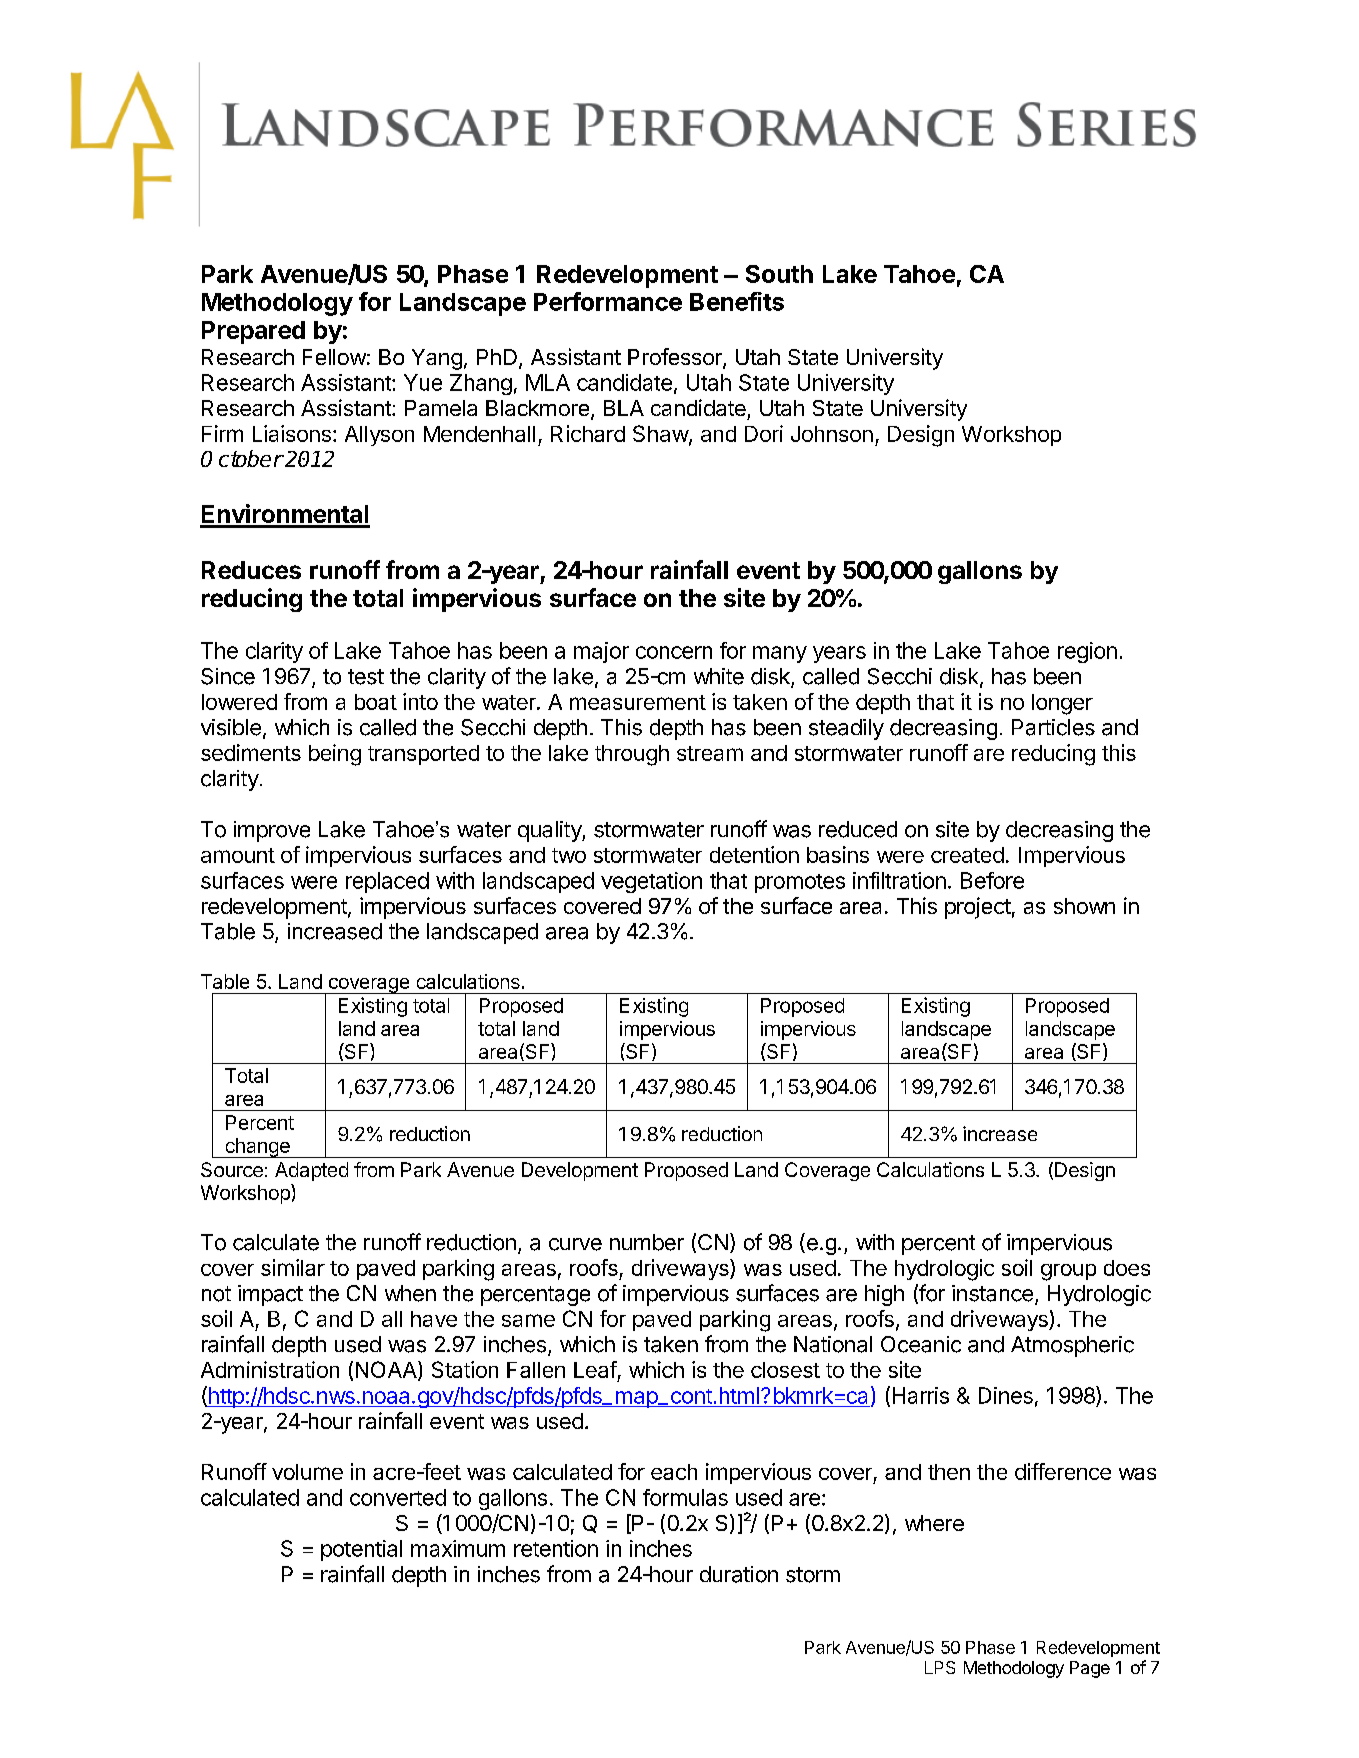 This screenshot has height=1758, width=1359. Describe the element at coordinates (832, 434) in the screenshot. I see `Johnson` at that location.
